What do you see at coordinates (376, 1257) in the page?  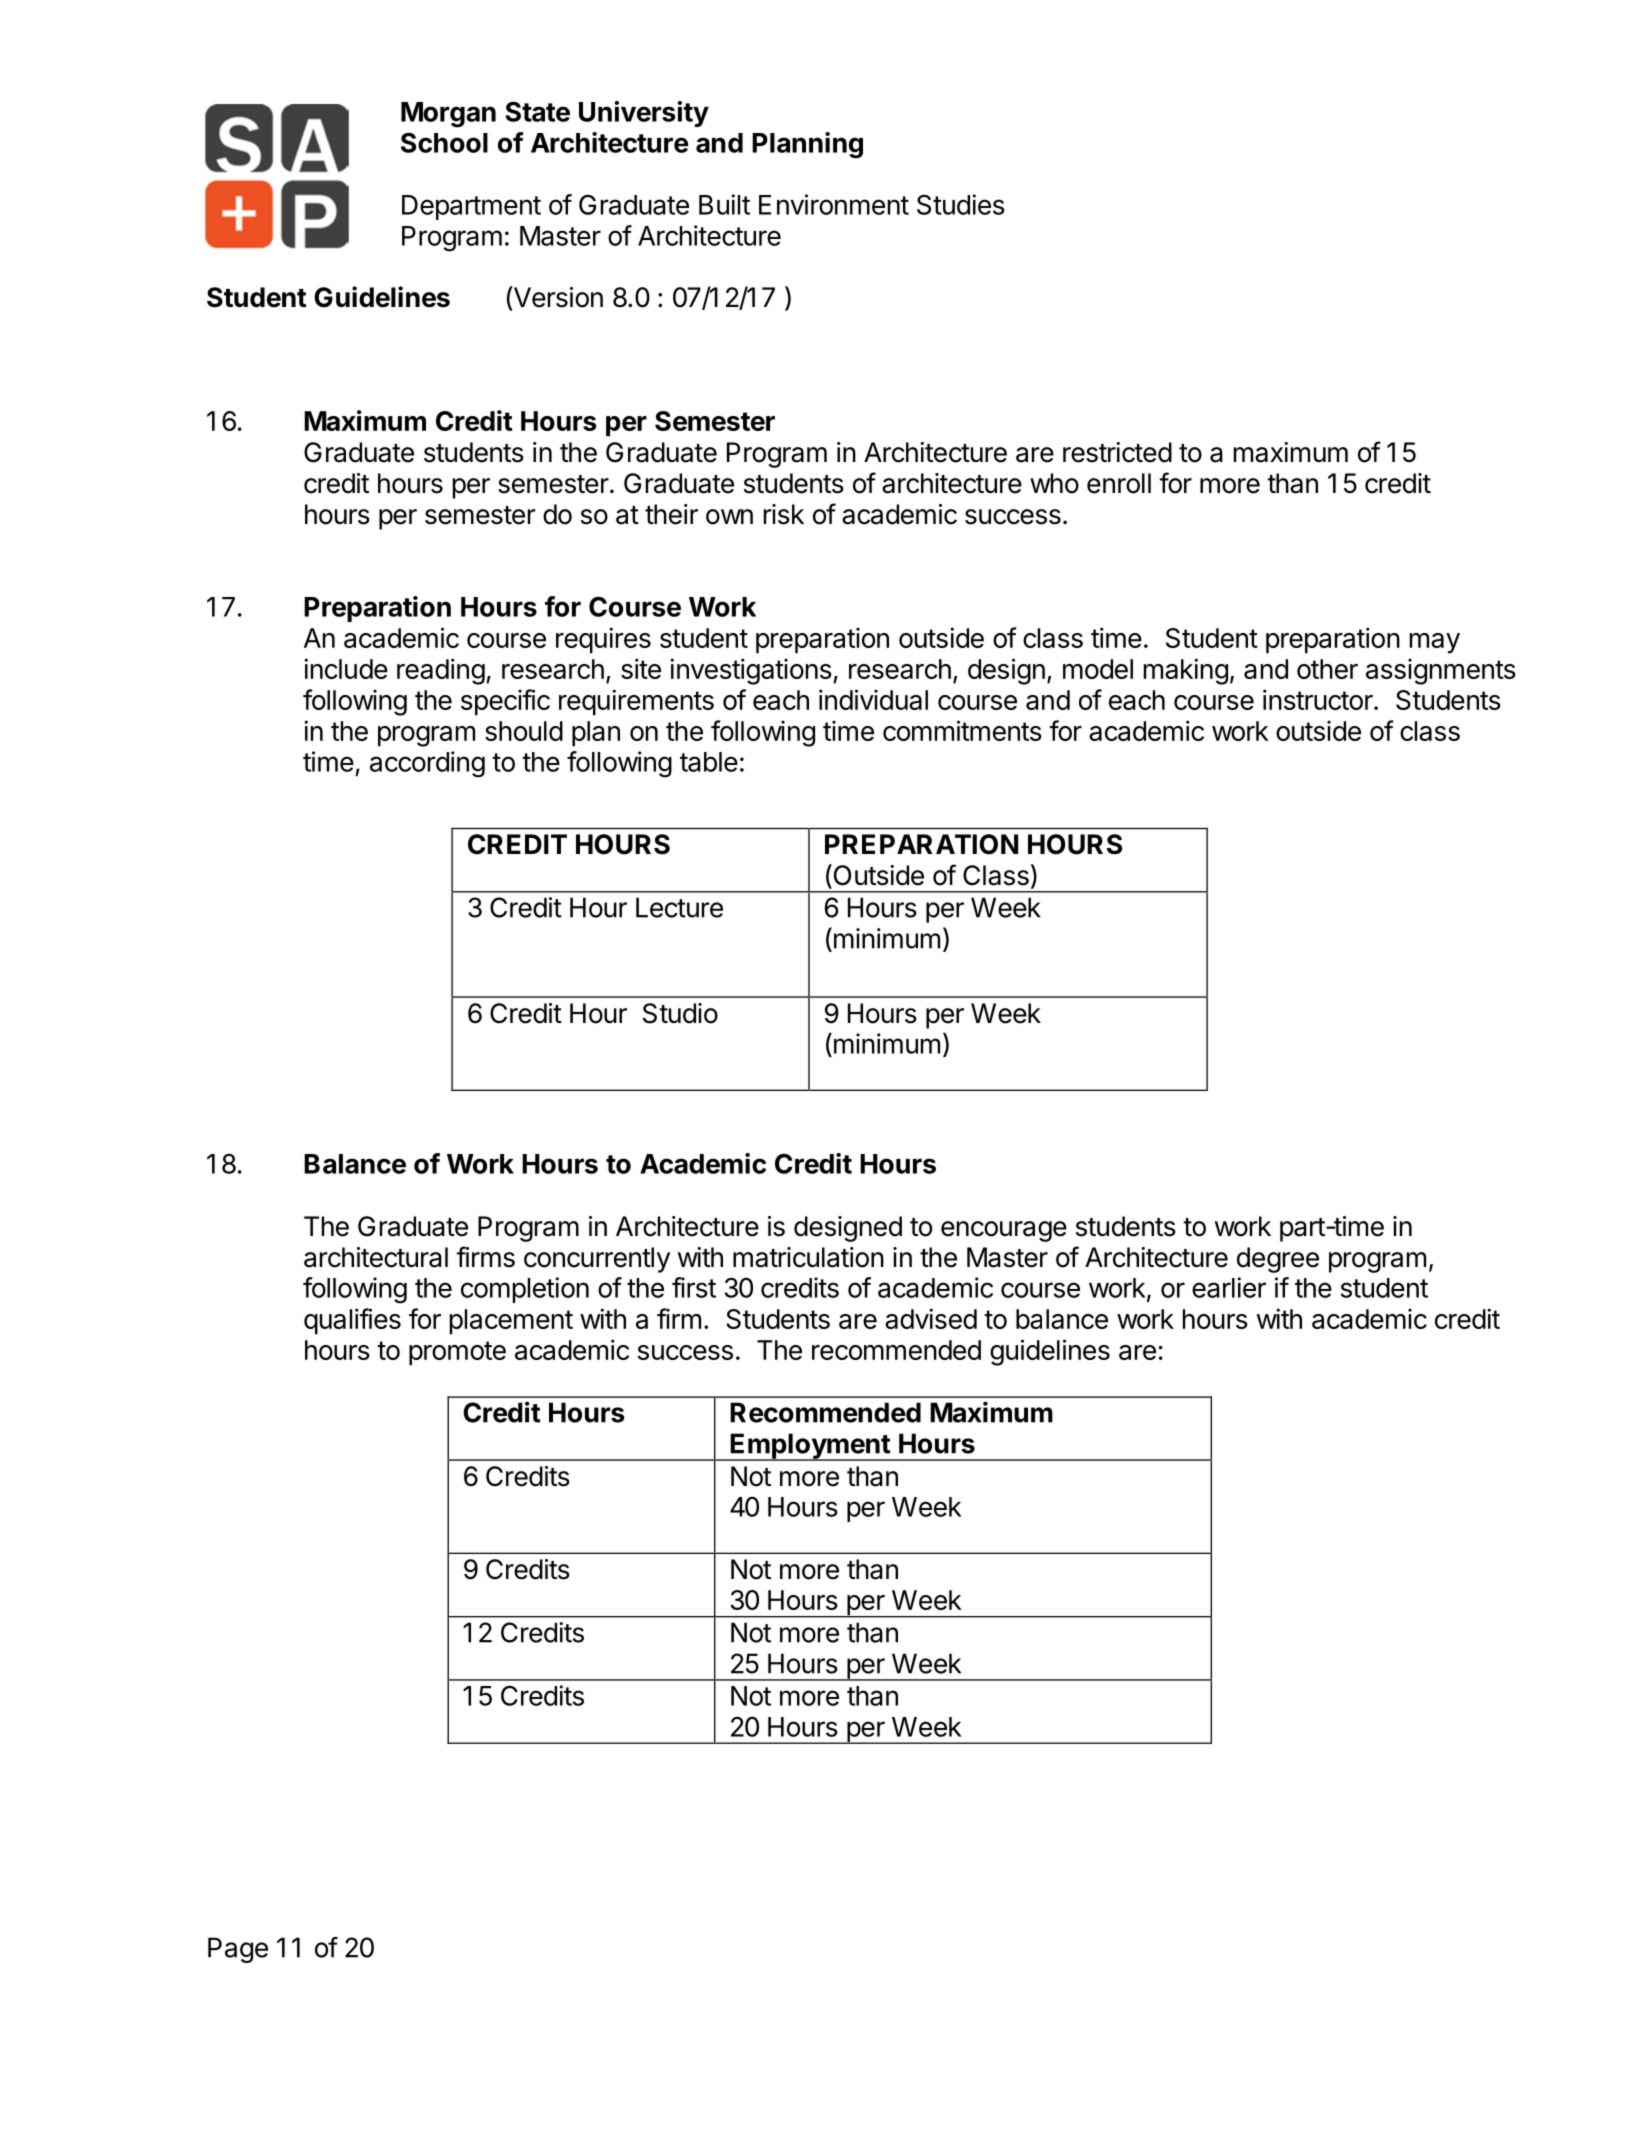 I see `architectural` at bounding box center [376, 1257].
